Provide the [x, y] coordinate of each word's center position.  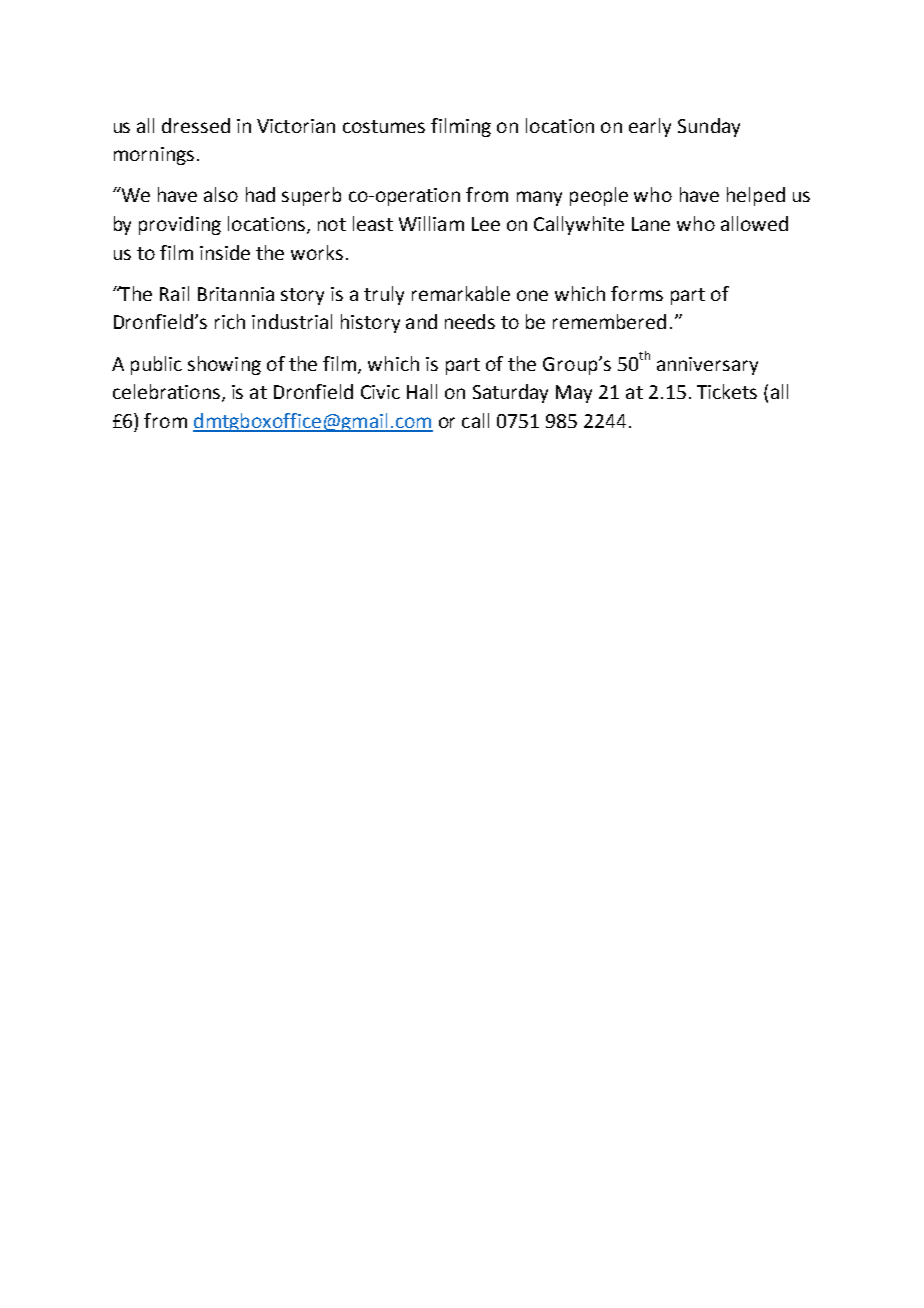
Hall [422, 391]
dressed [196, 125]
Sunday [709, 127]
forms [637, 293]
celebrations [166, 391]
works [317, 252]
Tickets [727, 391]
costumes [384, 126]
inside [225, 252]
